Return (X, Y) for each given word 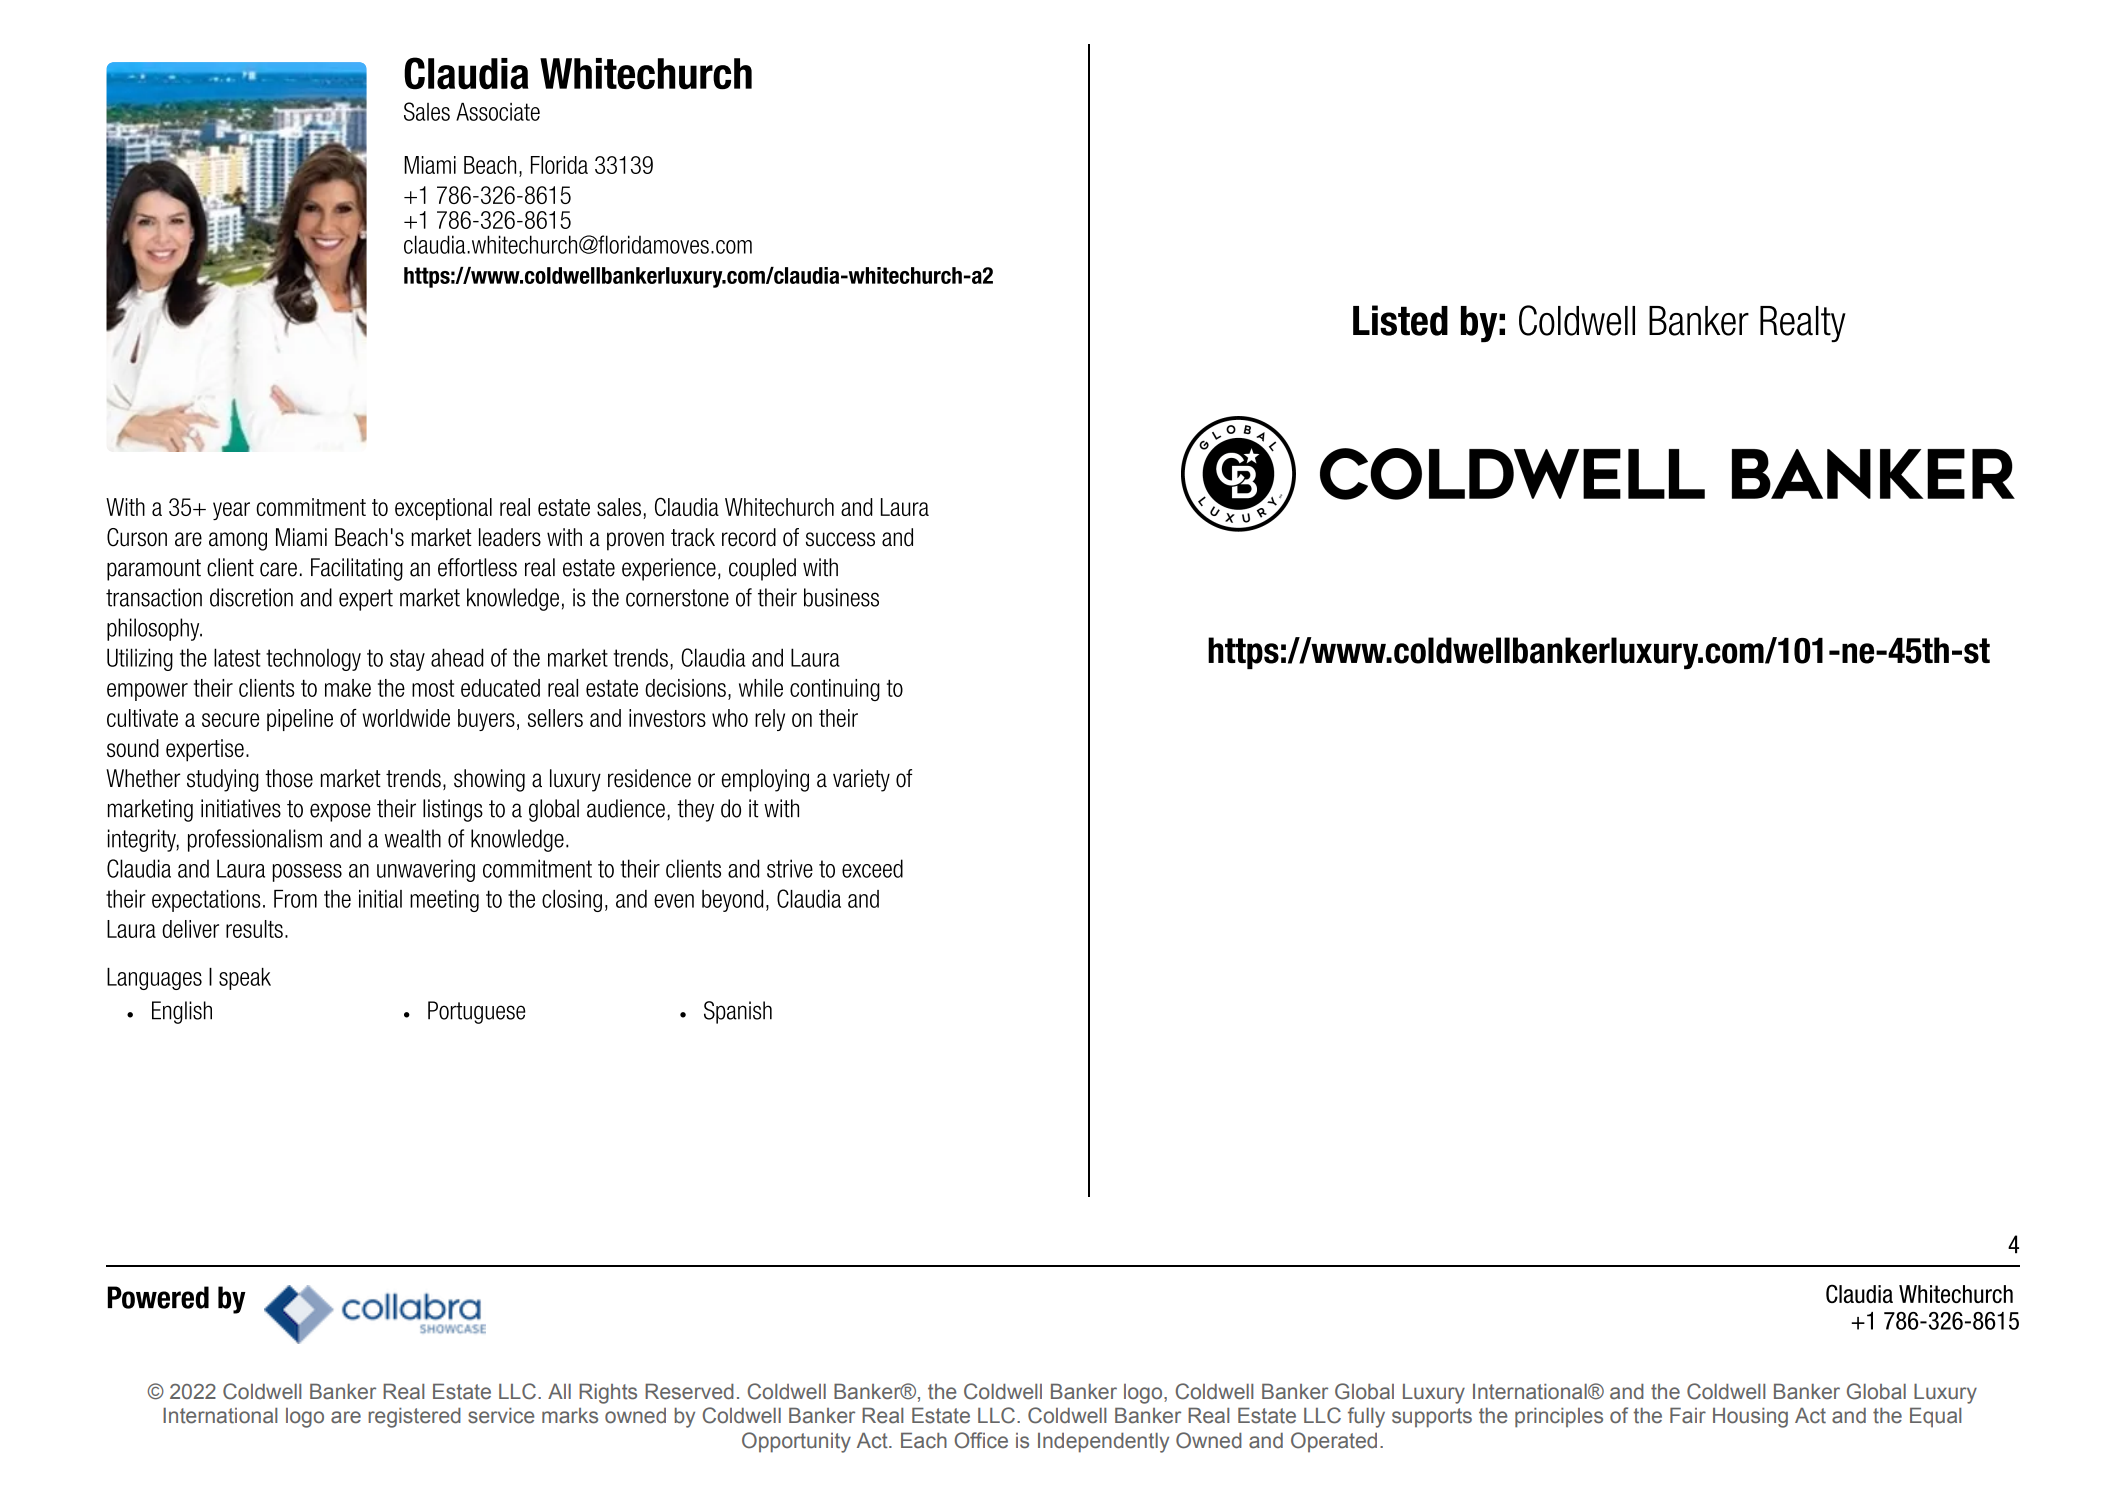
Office (981, 1440)
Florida (559, 165)
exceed (872, 868)
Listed (1400, 320)
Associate (498, 112)
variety (861, 780)
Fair (1688, 1415)
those (289, 778)
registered (414, 1418)
